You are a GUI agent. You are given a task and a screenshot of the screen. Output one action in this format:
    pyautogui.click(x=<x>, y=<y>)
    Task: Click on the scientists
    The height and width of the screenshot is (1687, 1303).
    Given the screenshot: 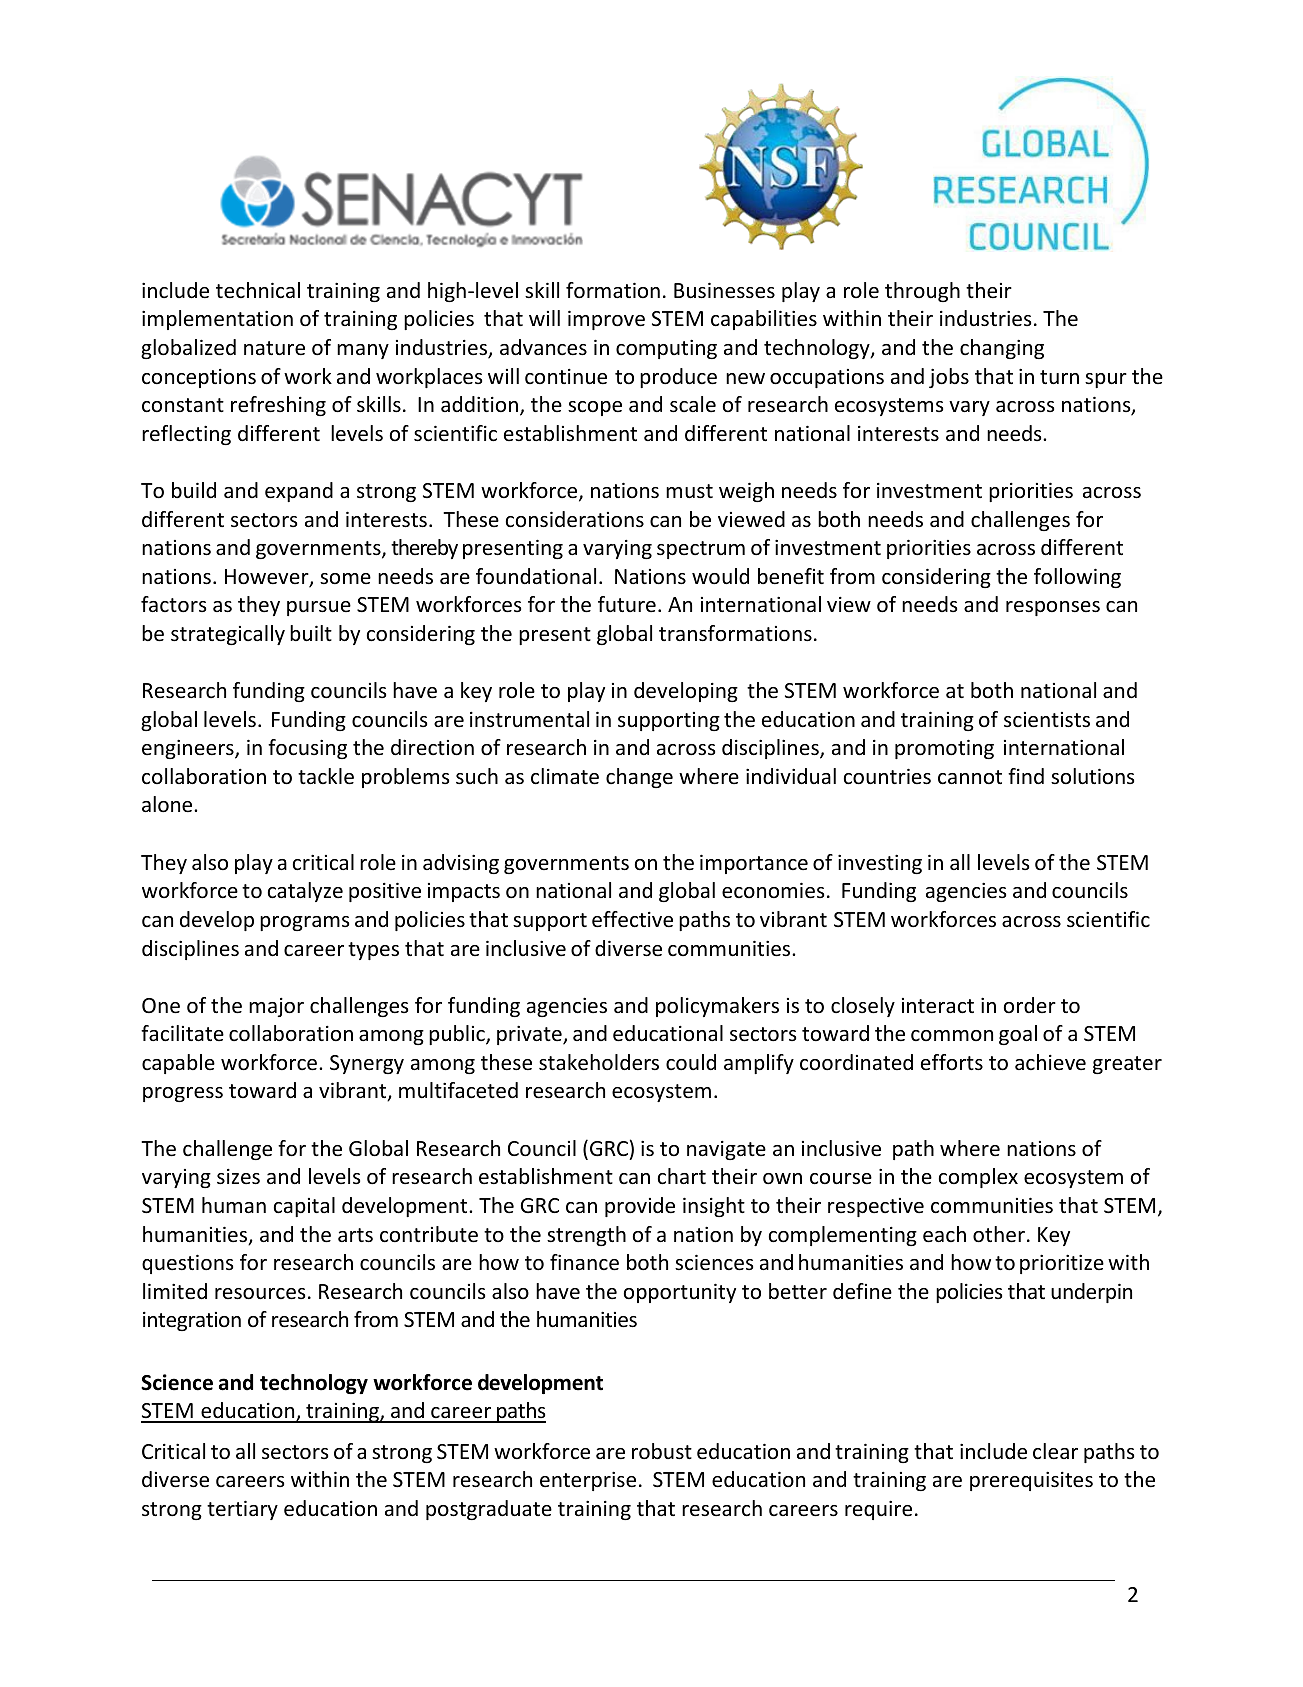 What is the action you would take?
    pyautogui.click(x=1047, y=720)
